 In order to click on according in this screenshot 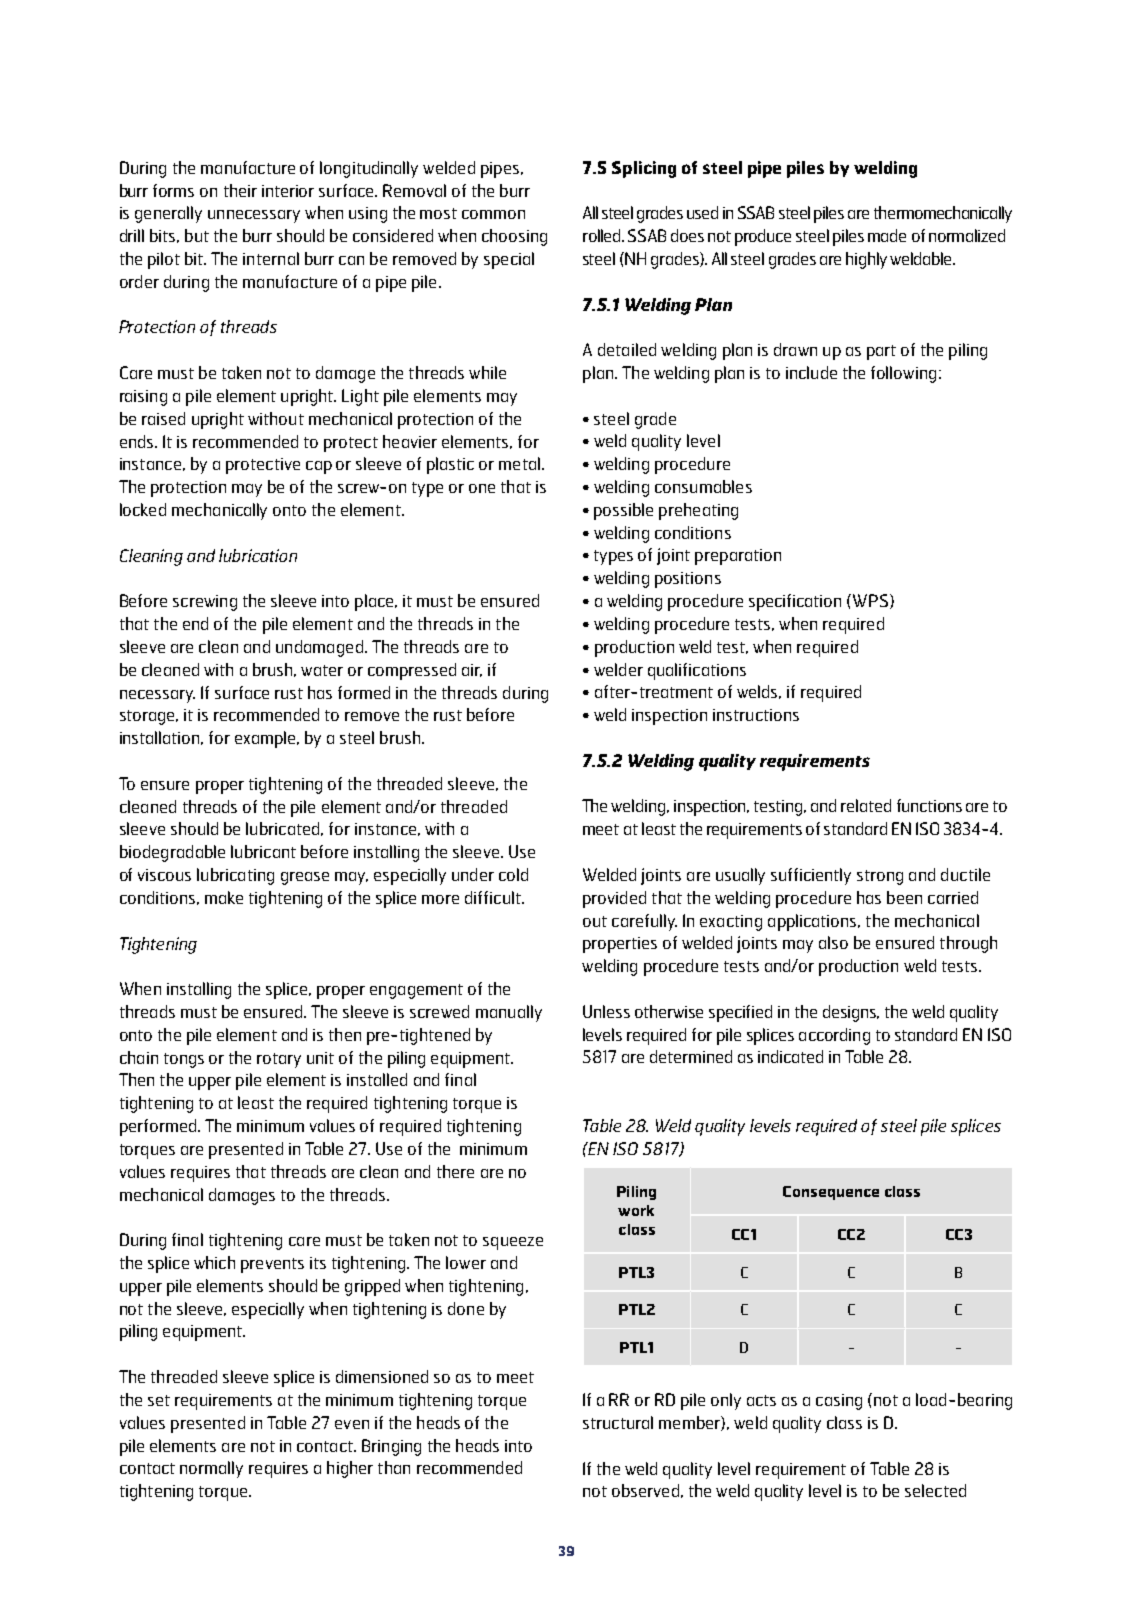, I will do `click(834, 1036)`.
